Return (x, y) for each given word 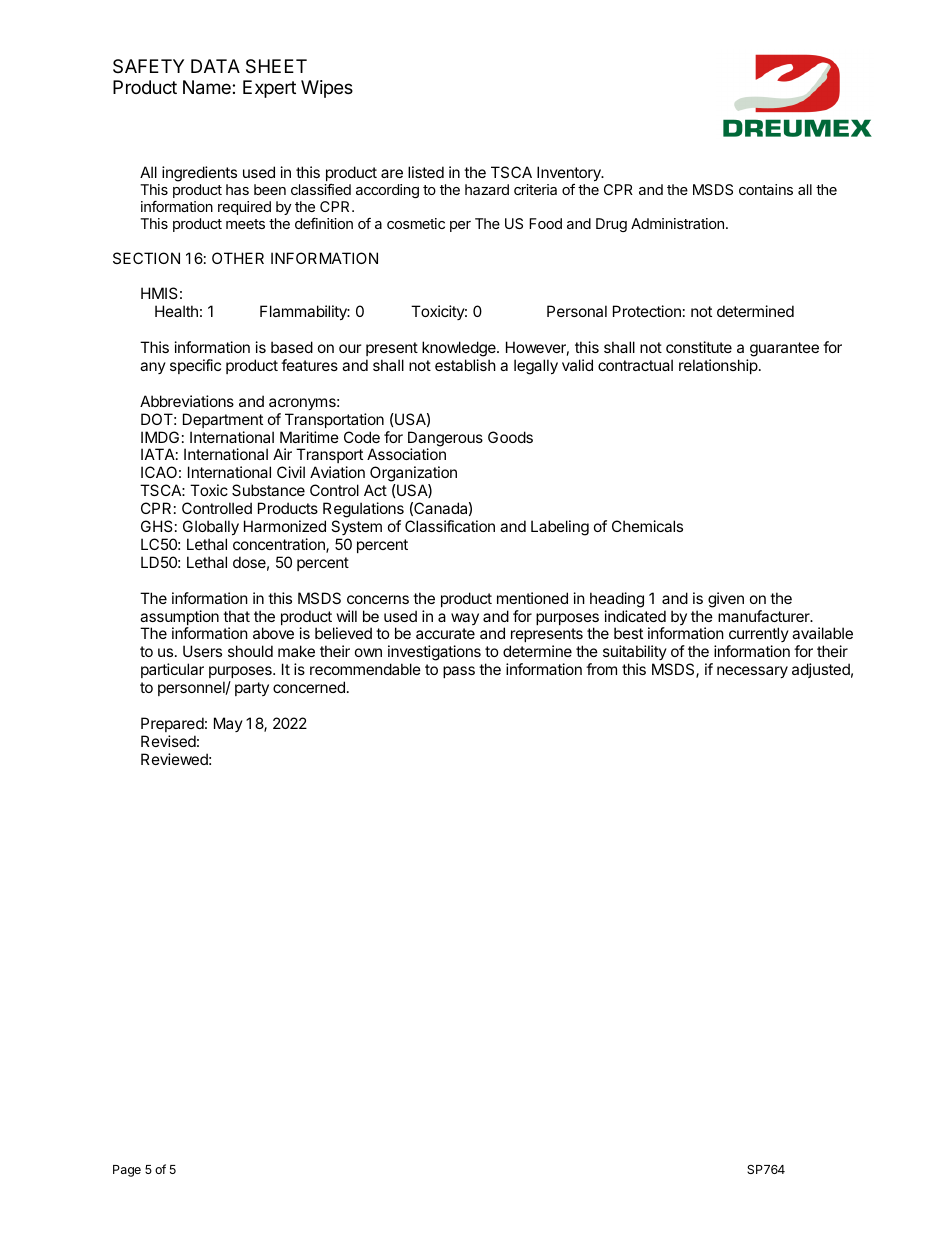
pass (459, 672)
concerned (309, 687)
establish (465, 365)
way (465, 619)
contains (766, 189)
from (601, 669)
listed (426, 172)
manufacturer (765, 616)
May (228, 724)
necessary (752, 672)
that (236, 616)
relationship (718, 366)
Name (208, 87)
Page (127, 1171)
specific (195, 366)
